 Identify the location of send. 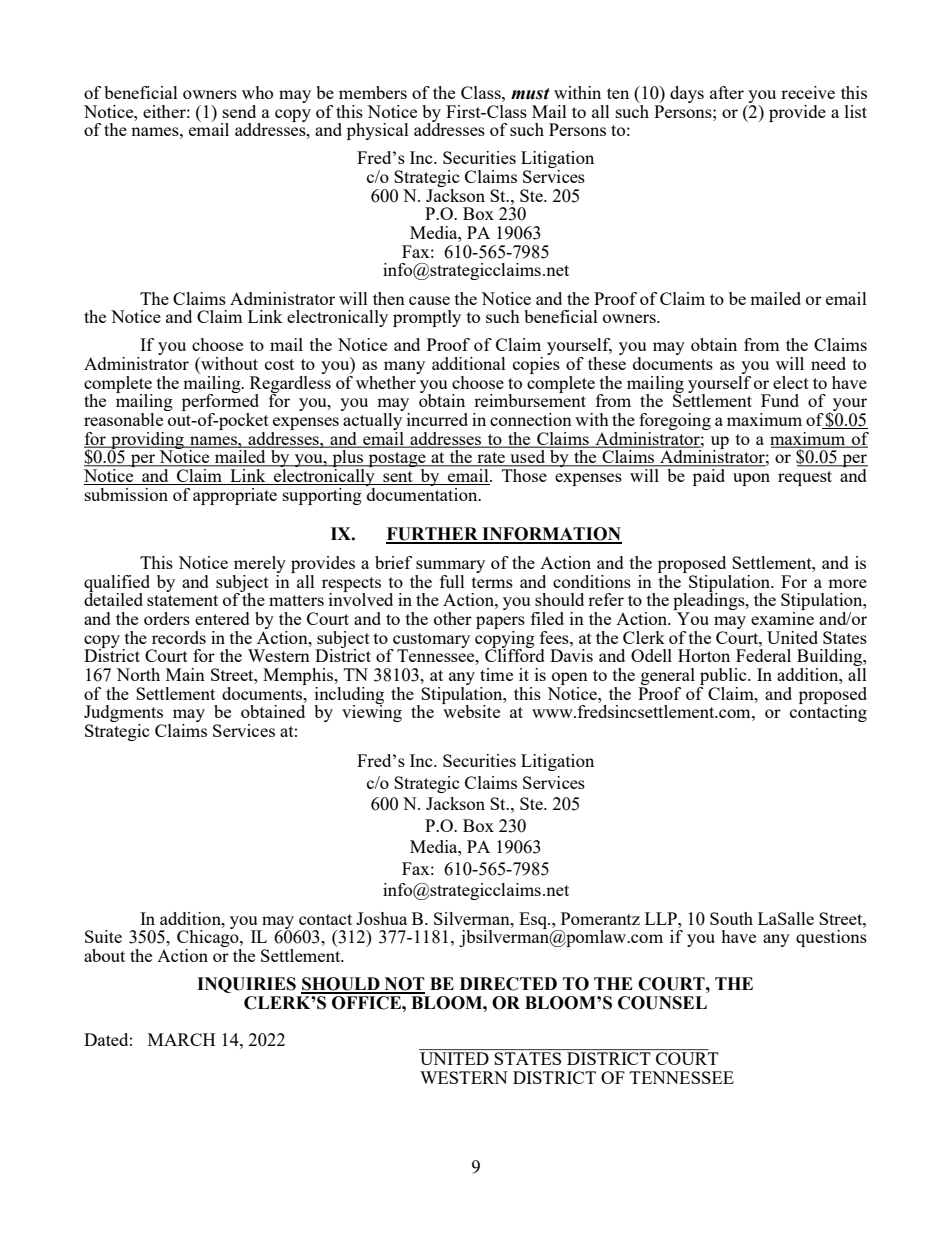
(239, 111).
